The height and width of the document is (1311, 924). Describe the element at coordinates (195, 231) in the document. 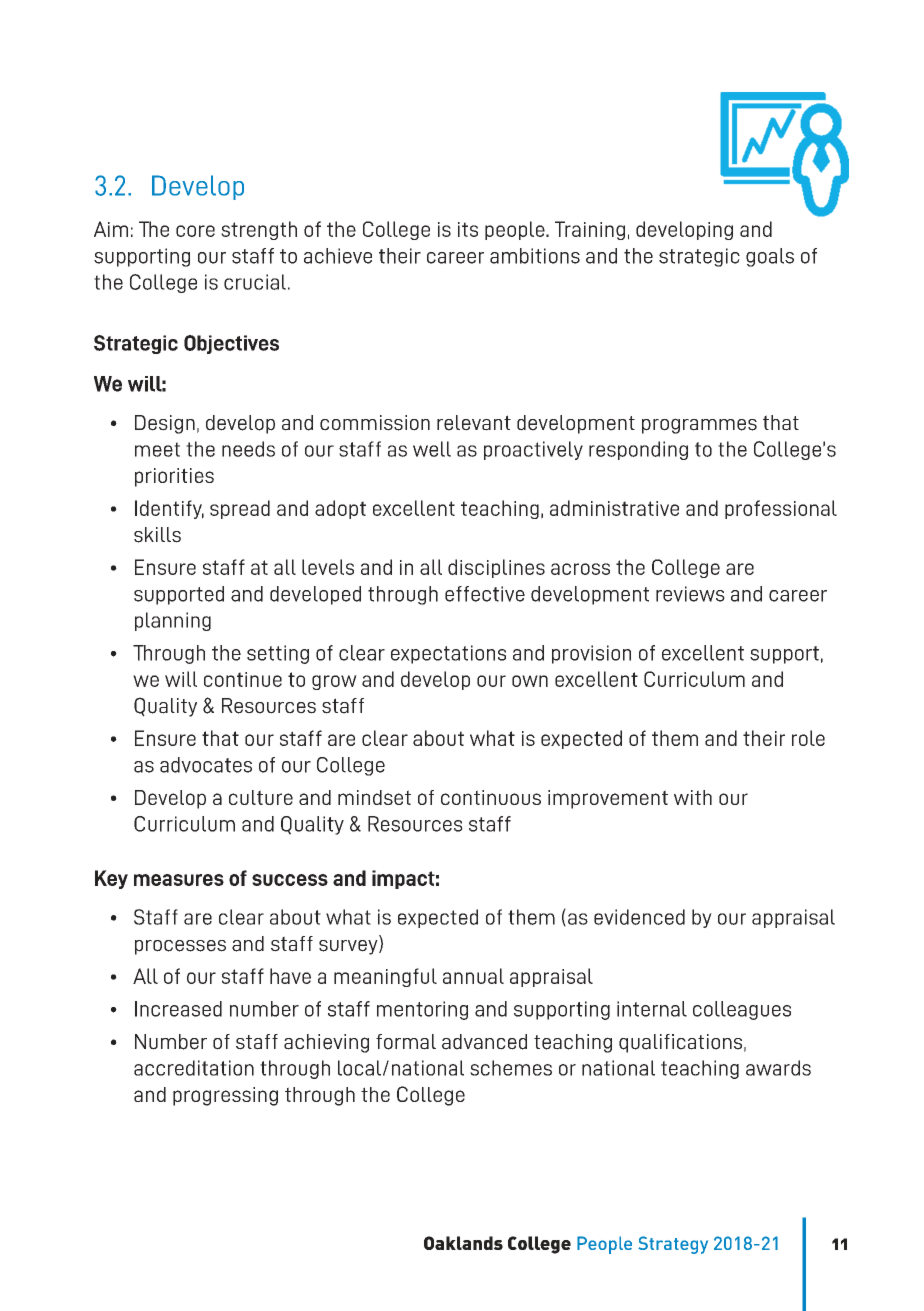

I see `core` at that location.
